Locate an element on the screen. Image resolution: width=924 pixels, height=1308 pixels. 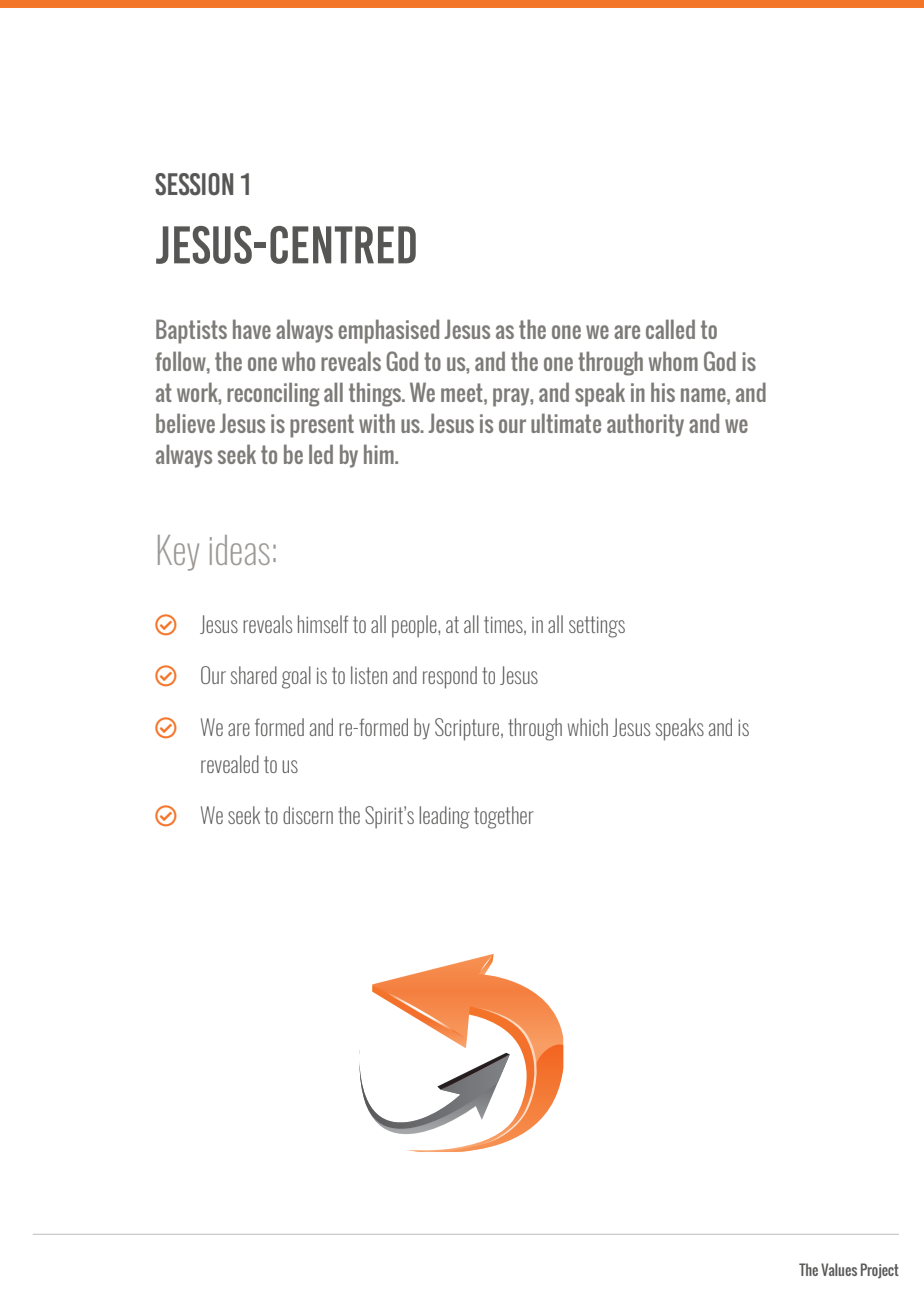
Values is located at coordinates (839, 1269).
